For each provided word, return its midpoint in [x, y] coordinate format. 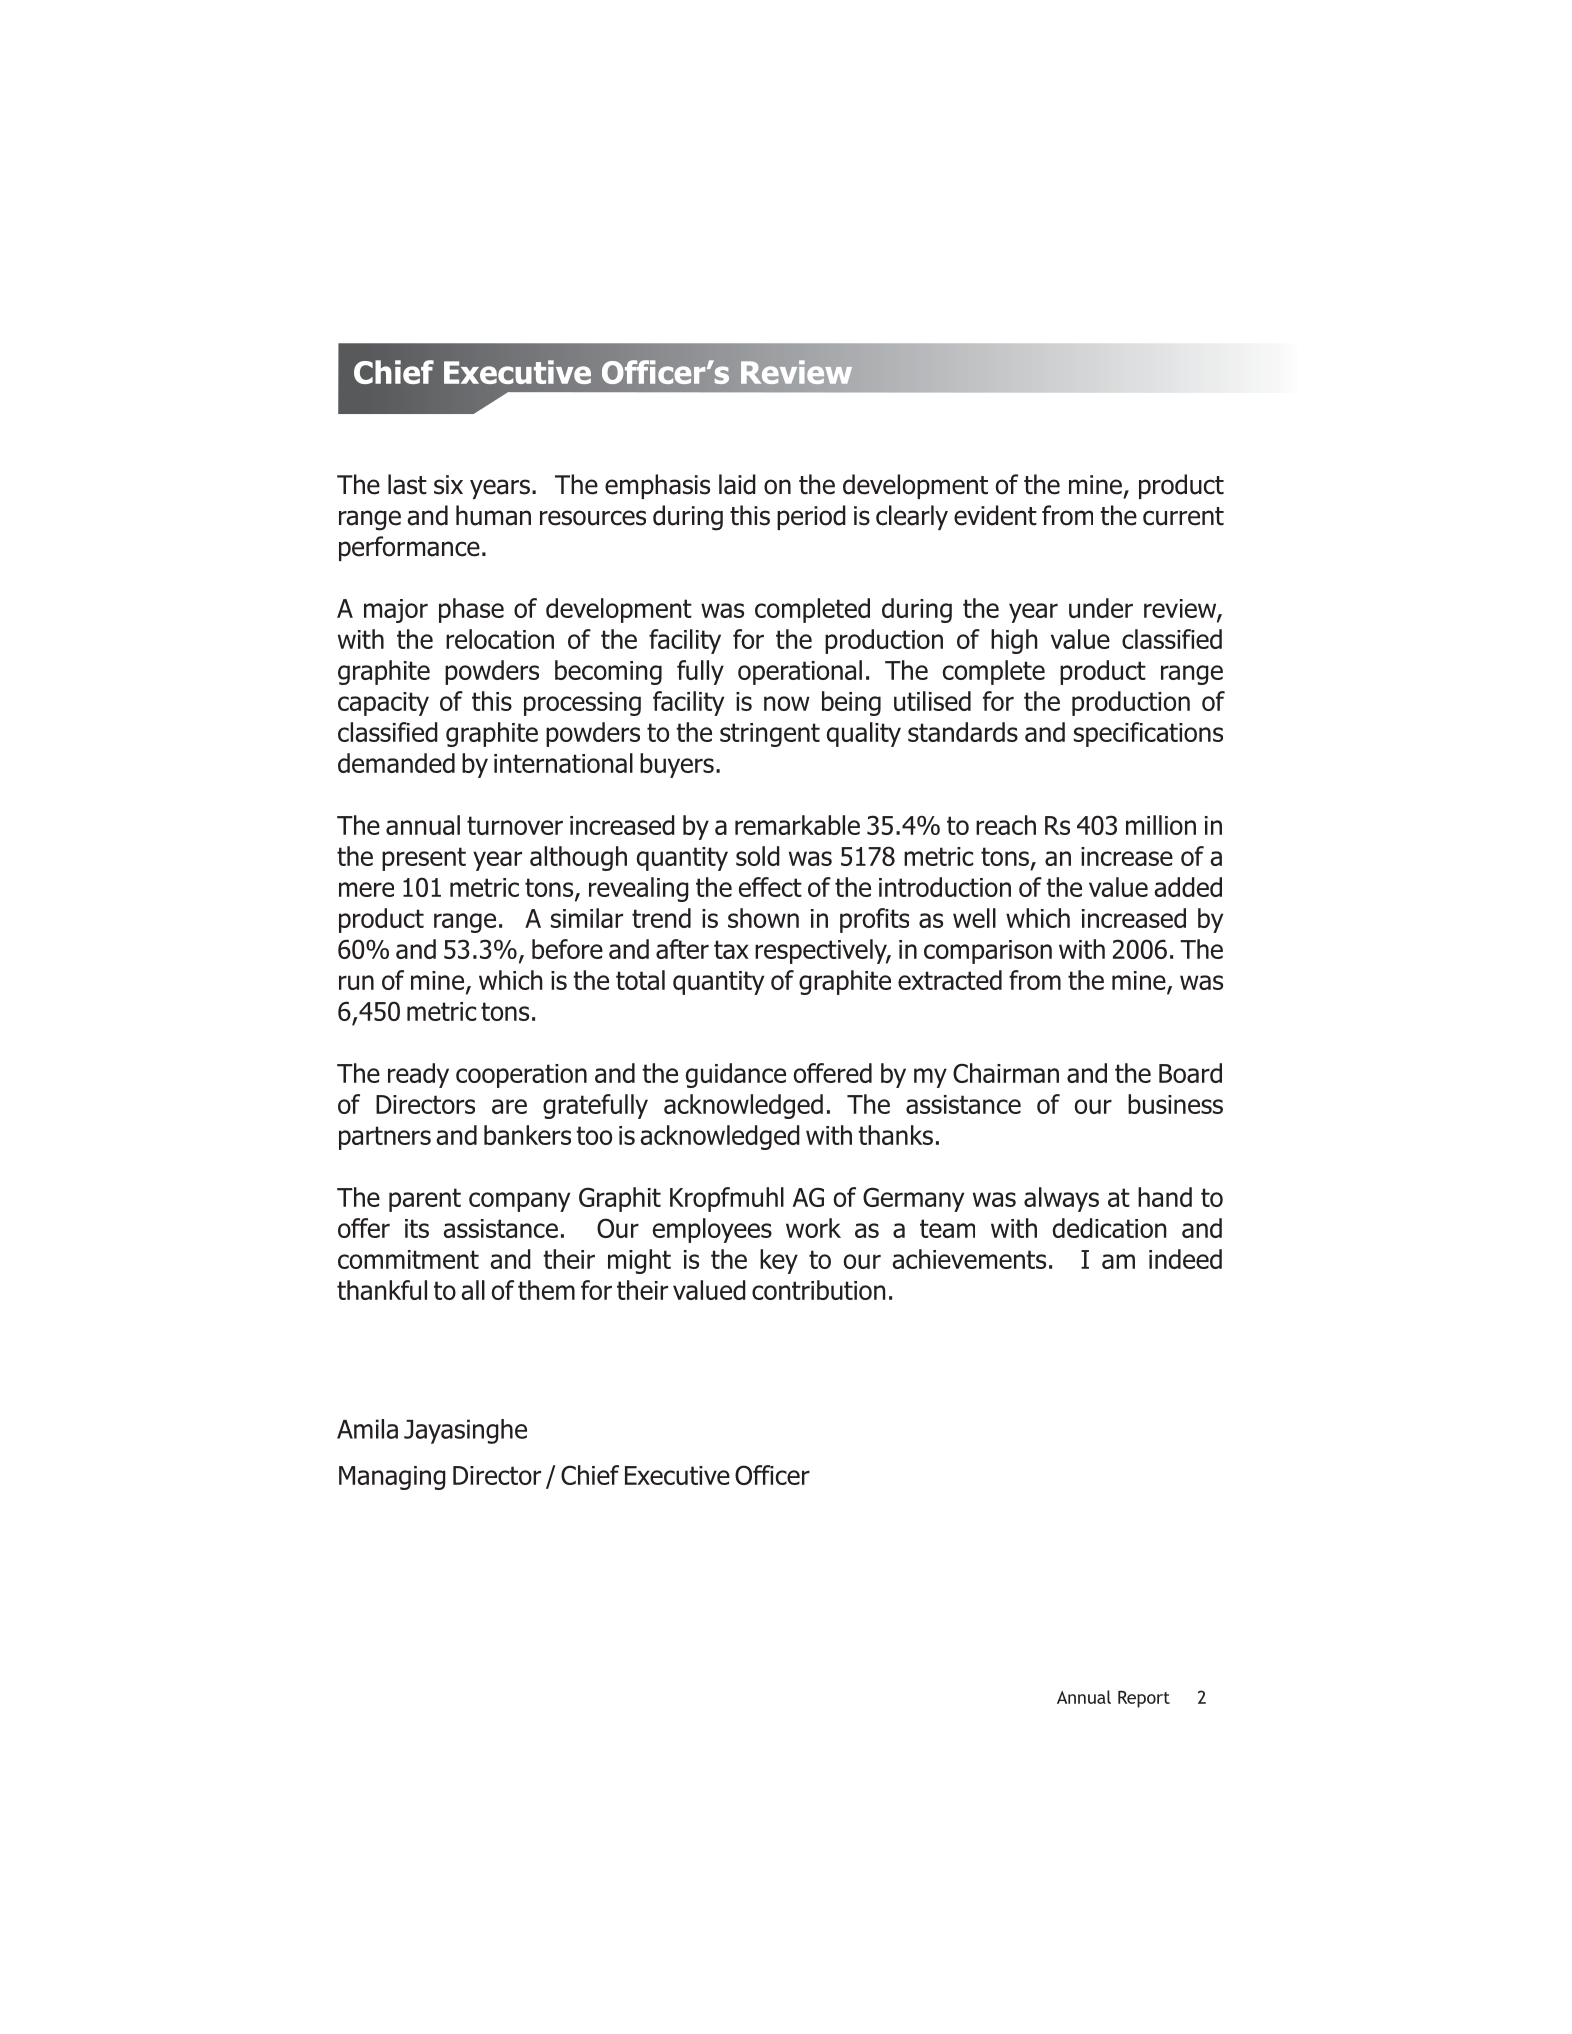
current [1183, 516]
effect [770, 887]
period [811, 517]
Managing [392, 1478]
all [473, 1290]
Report [1144, 1699]
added [1188, 887]
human [493, 515]
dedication [1109, 1228]
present [424, 859]
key [779, 1261]
